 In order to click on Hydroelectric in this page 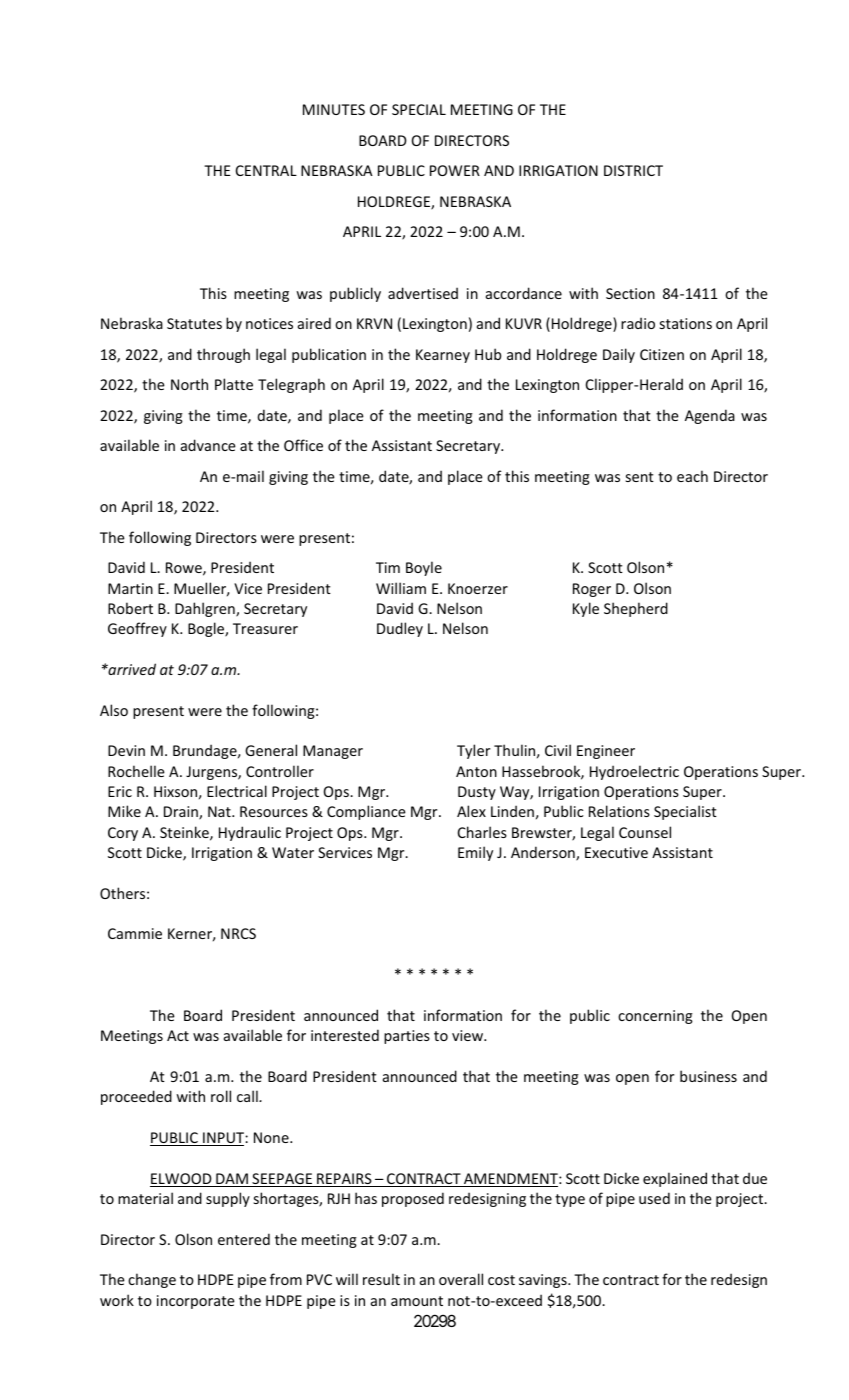, I will do `click(634, 772)`.
